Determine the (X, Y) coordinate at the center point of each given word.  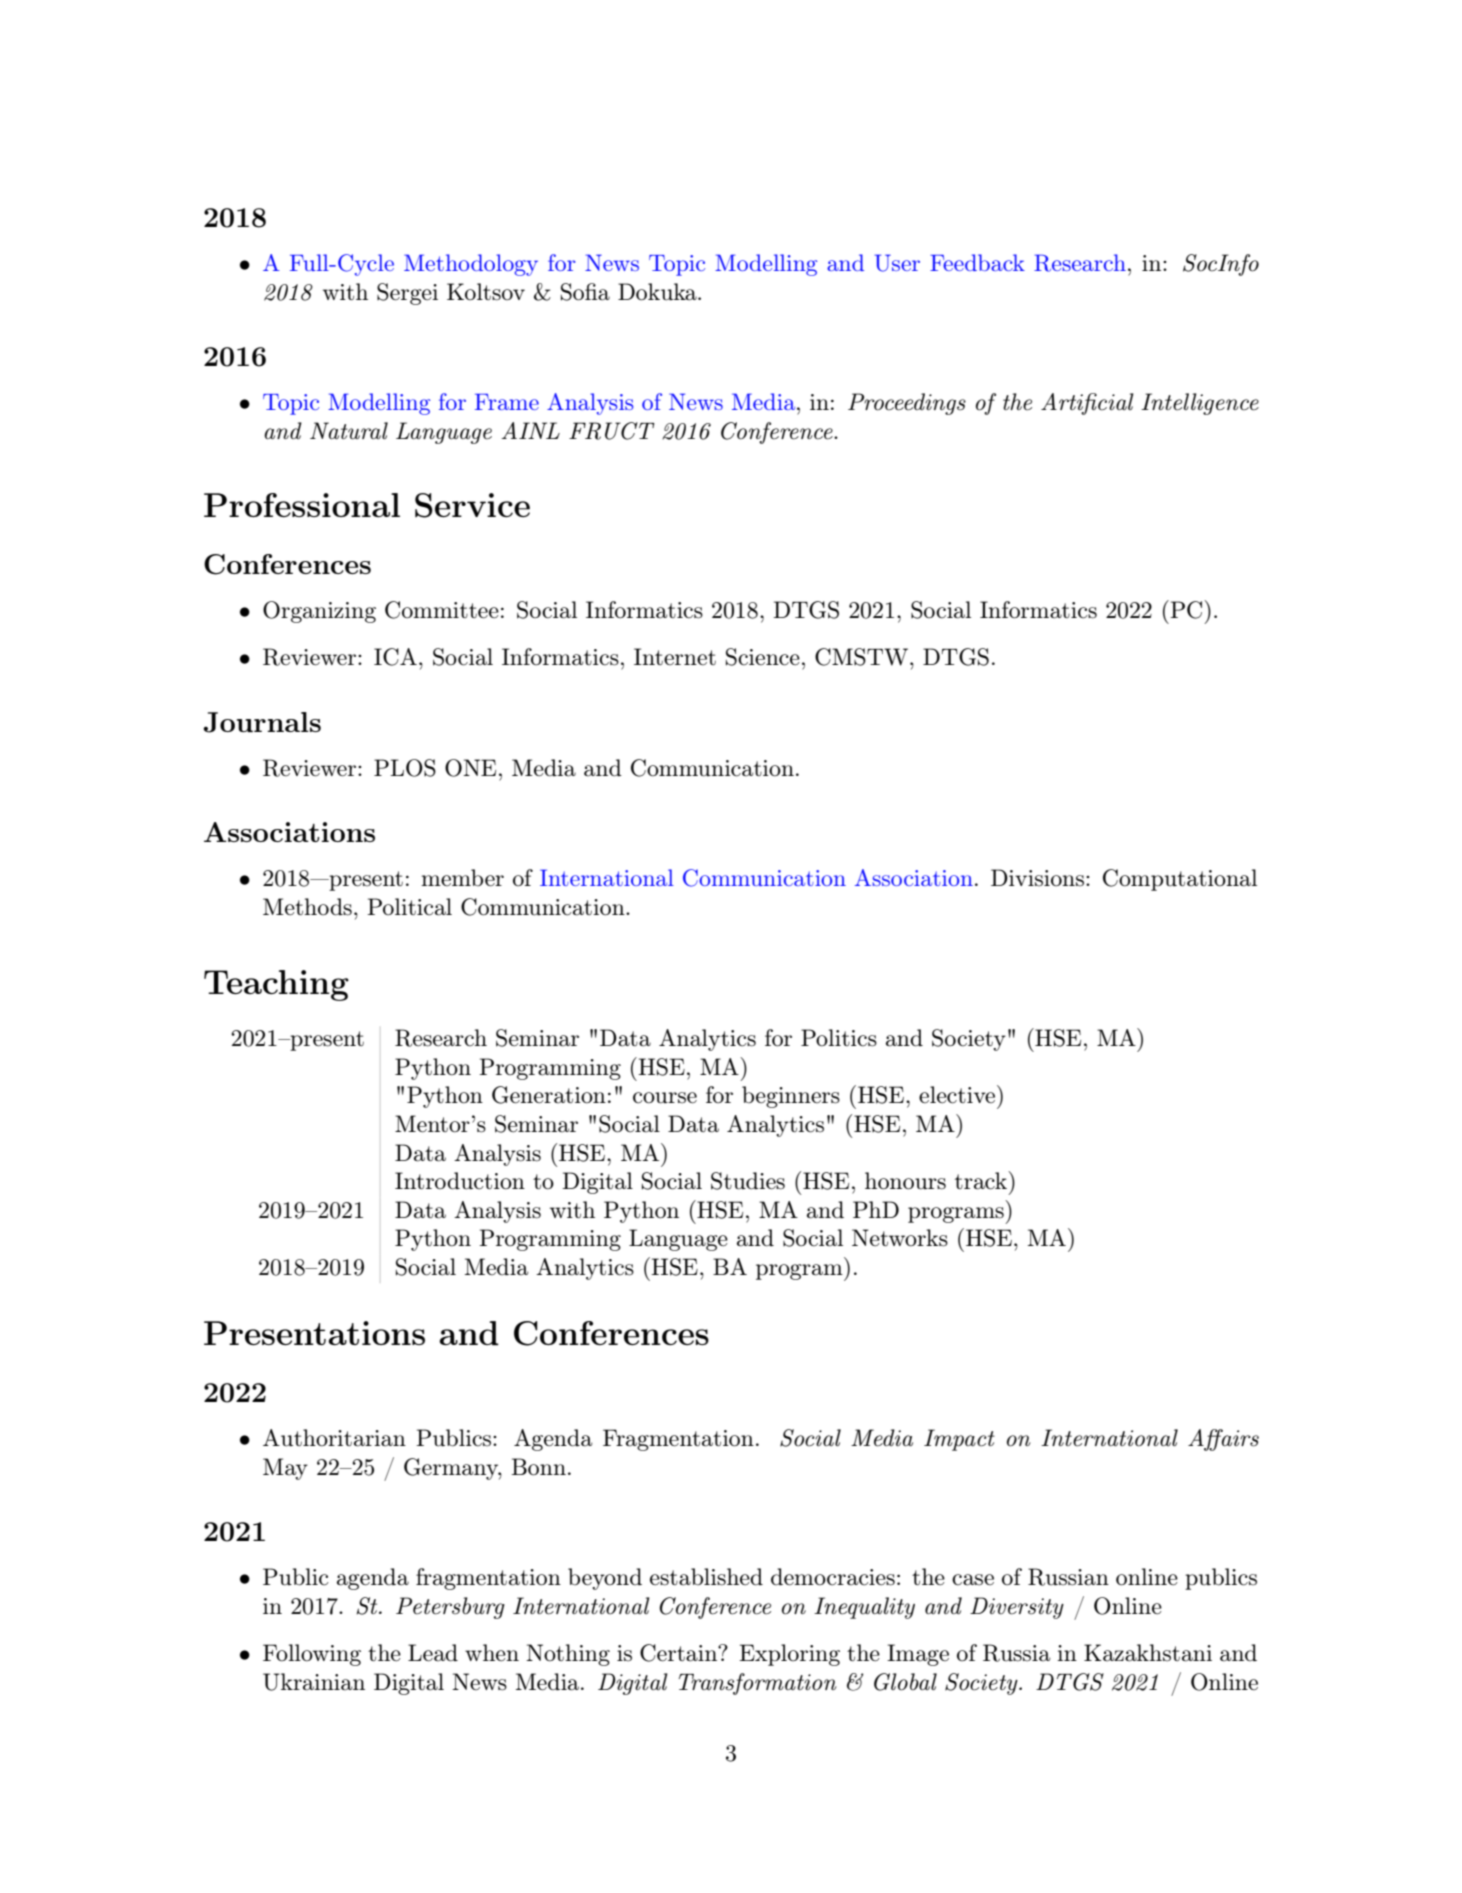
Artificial (1087, 404)
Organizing (319, 612)
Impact (959, 1440)
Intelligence (1200, 404)
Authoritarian (334, 1438)
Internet (675, 656)
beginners (791, 1097)
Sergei (407, 294)
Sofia (585, 292)
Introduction (460, 1181)
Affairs (1223, 1440)
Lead (433, 1653)
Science (763, 657)
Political (409, 907)
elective (958, 1094)
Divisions (1037, 877)
